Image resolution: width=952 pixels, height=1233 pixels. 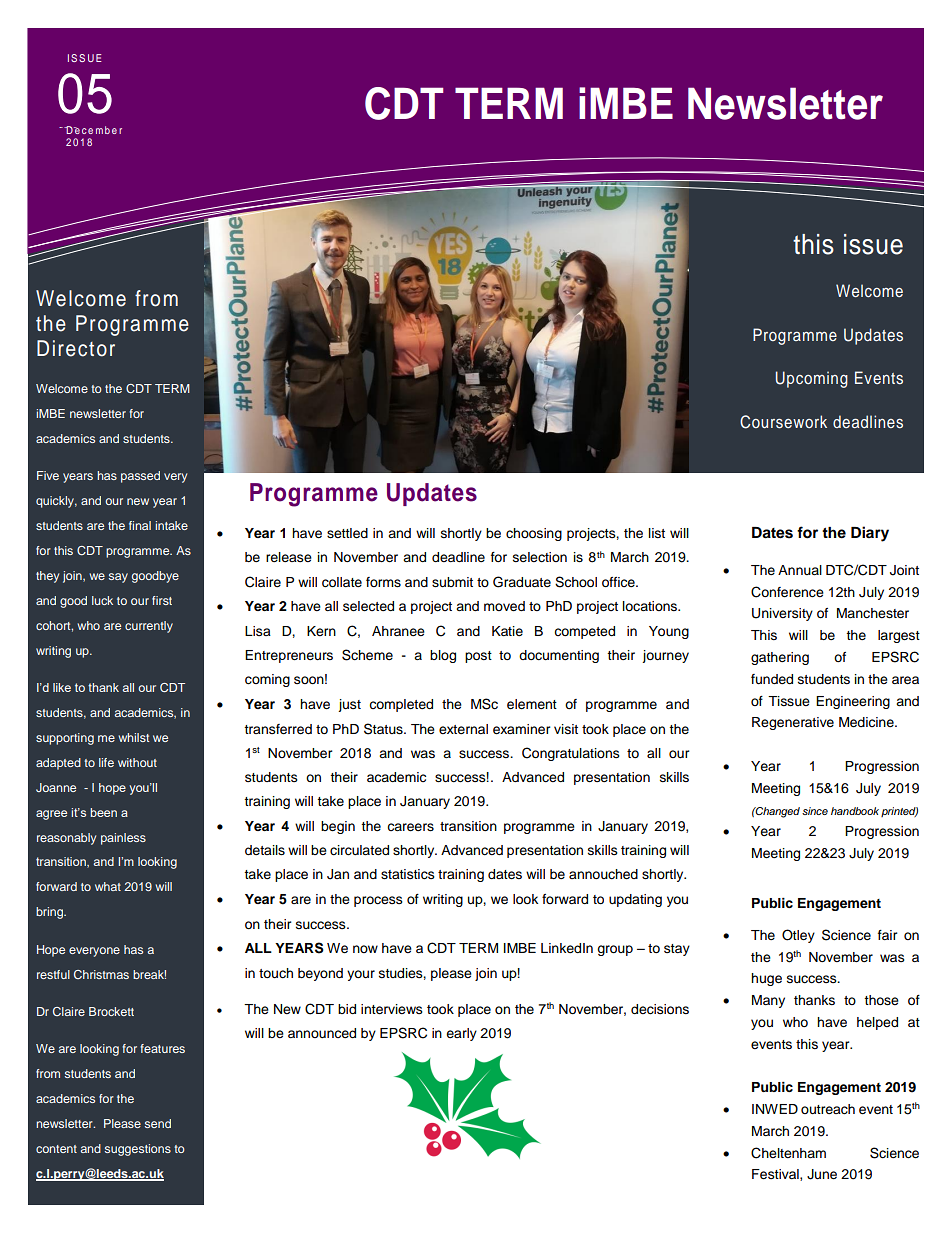 I want to click on external, so click(x=463, y=729).
